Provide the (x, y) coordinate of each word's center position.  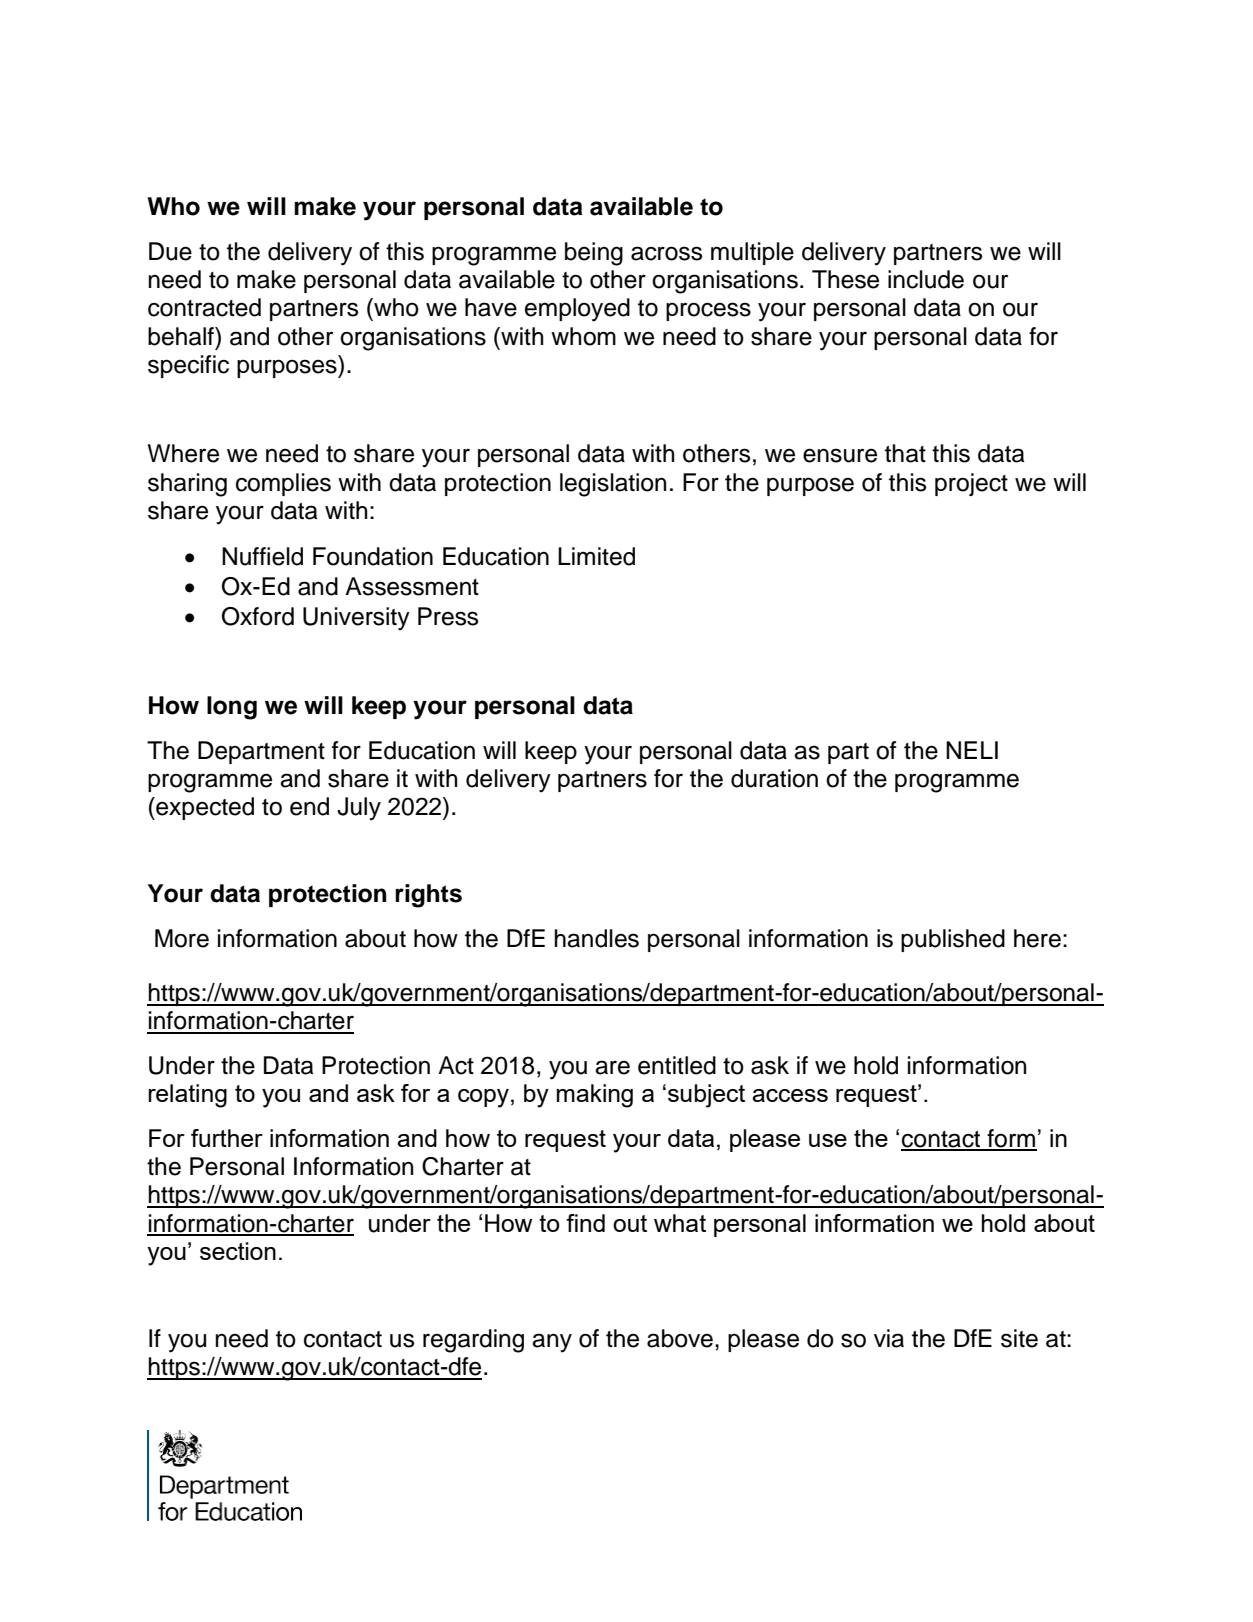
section (238, 1251)
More (182, 938)
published (953, 940)
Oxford (258, 616)
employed (577, 310)
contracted (204, 307)
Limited (596, 556)
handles (596, 938)
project (971, 484)
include (926, 279)
